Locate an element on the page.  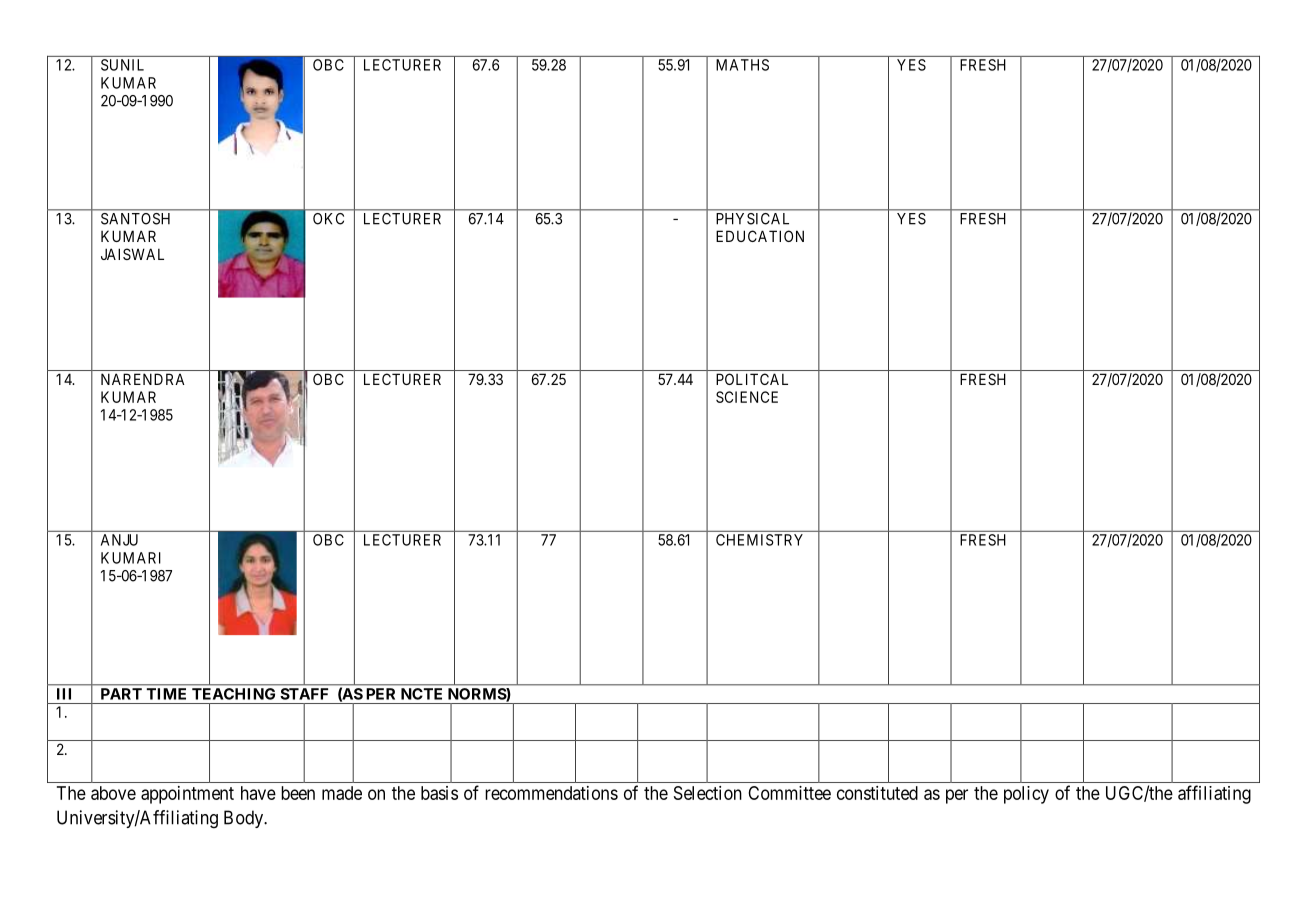
PHYSICAL is located at coordinates (753, 219).
